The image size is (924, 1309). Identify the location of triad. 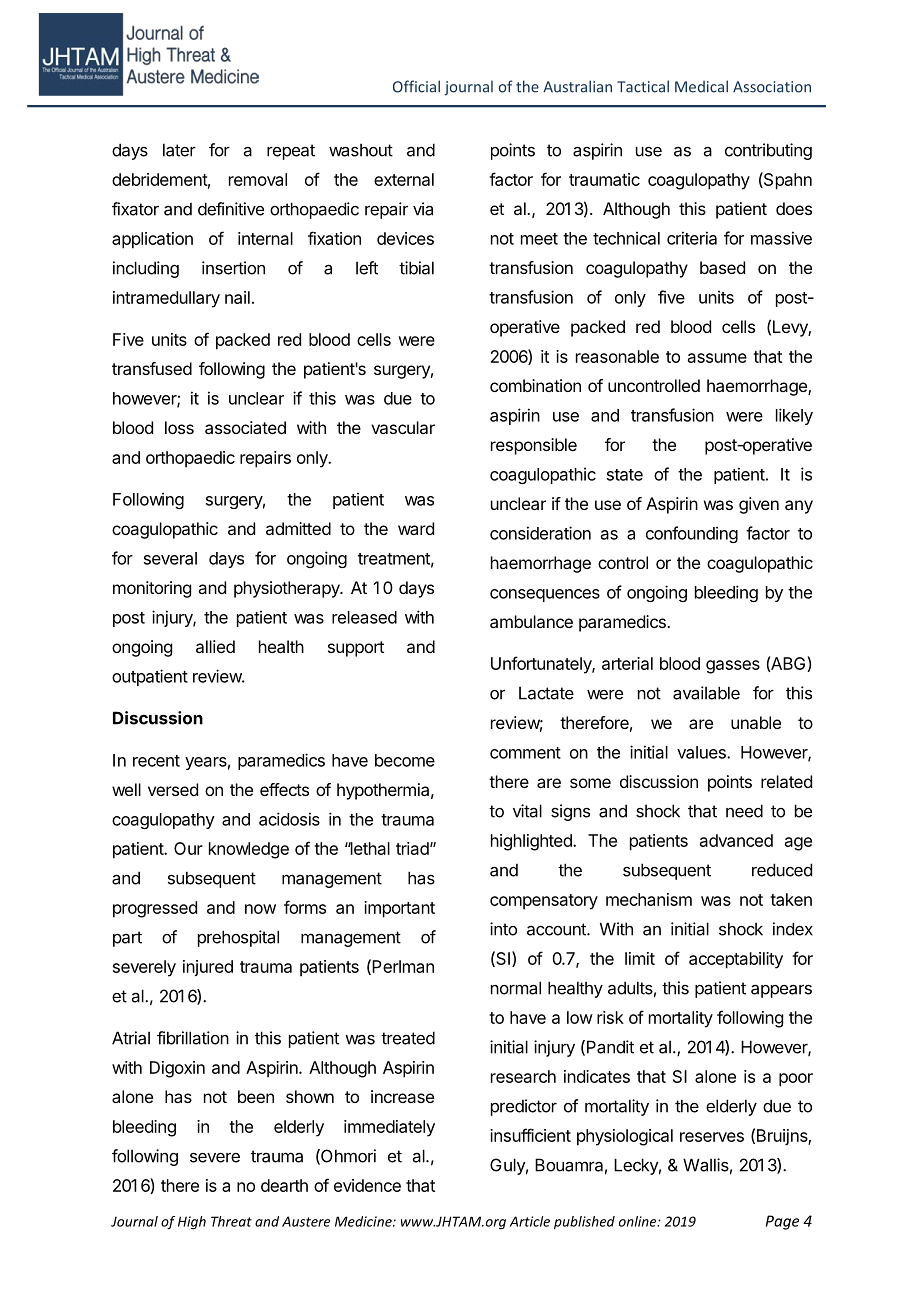
(412, 848).
